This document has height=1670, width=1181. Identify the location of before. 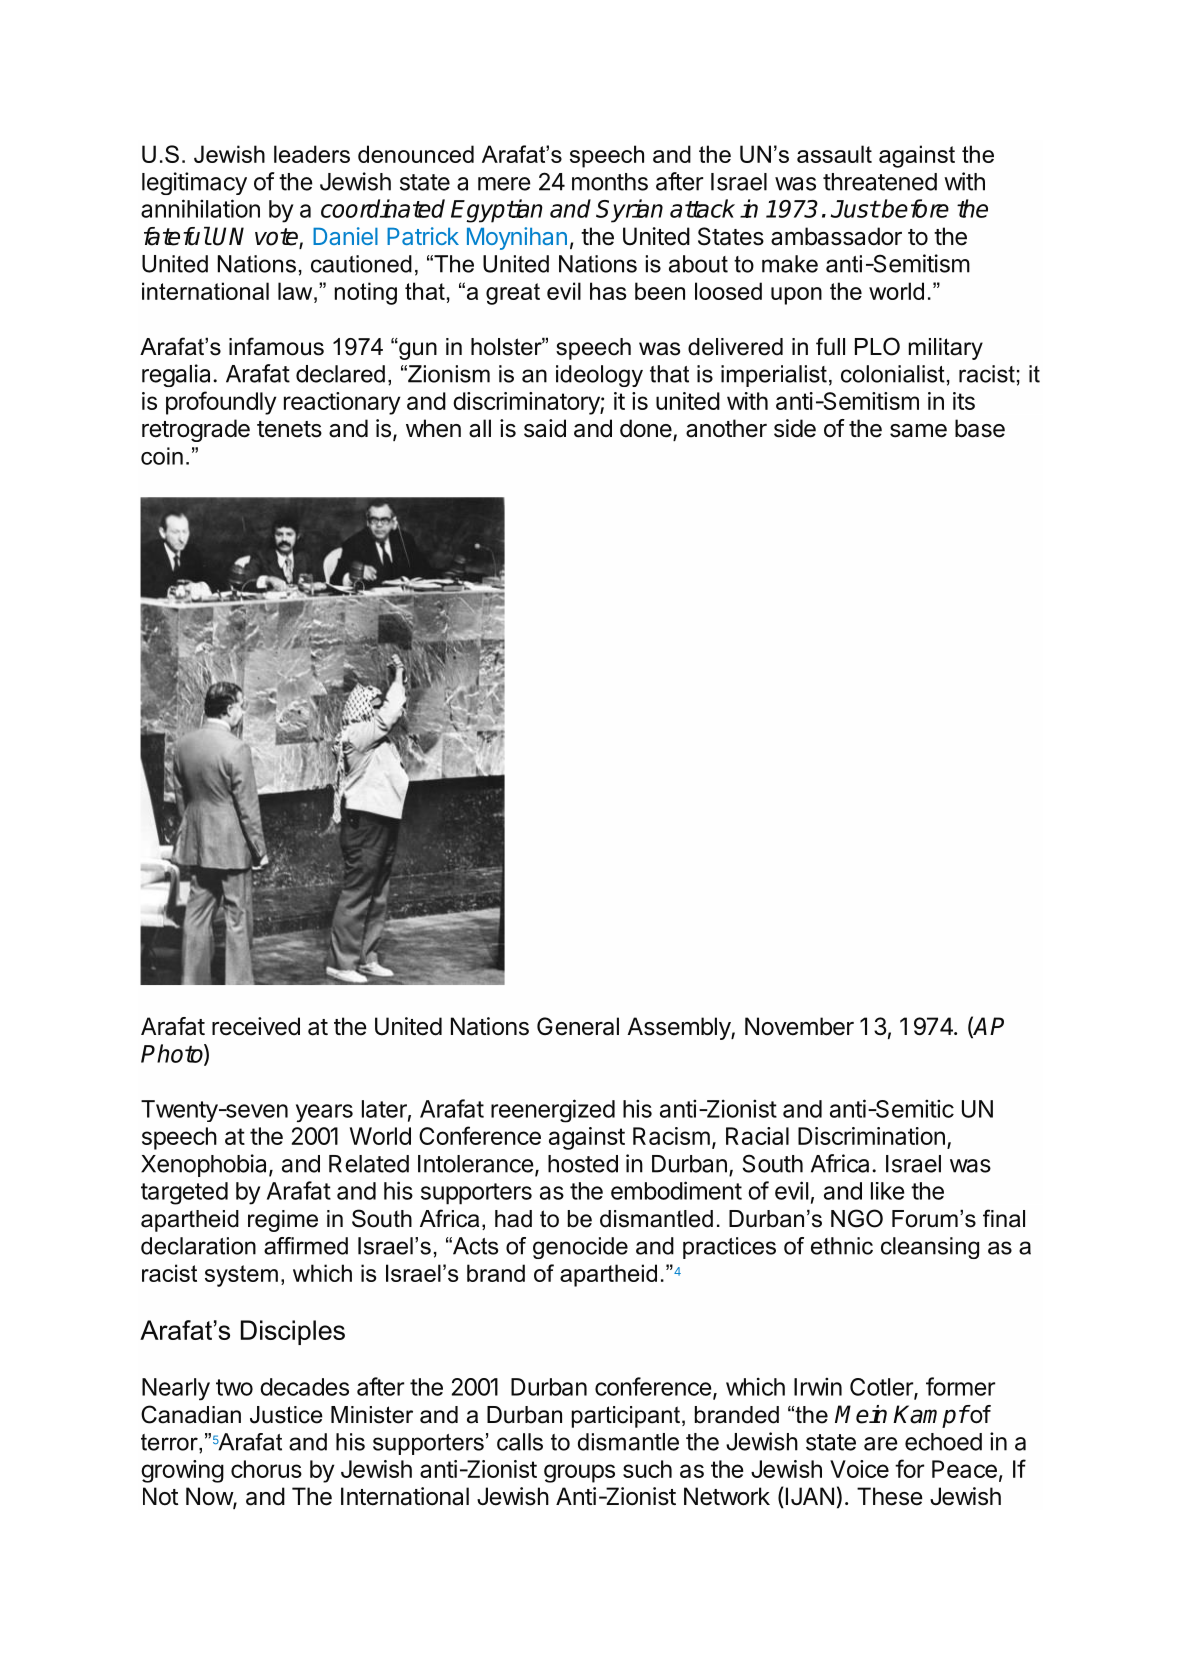
(914, 208).
